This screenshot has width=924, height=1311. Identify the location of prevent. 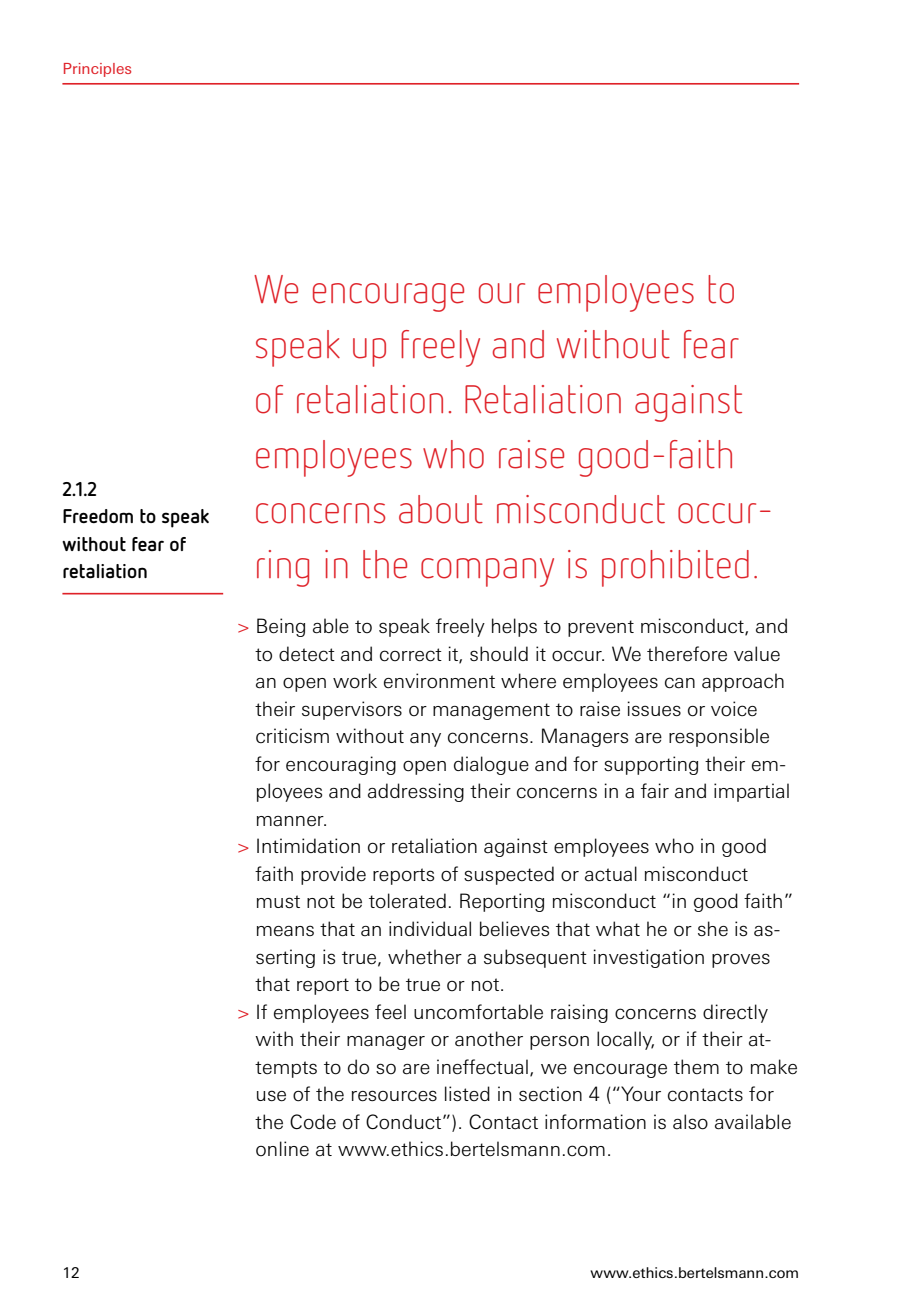
(601, 628).
